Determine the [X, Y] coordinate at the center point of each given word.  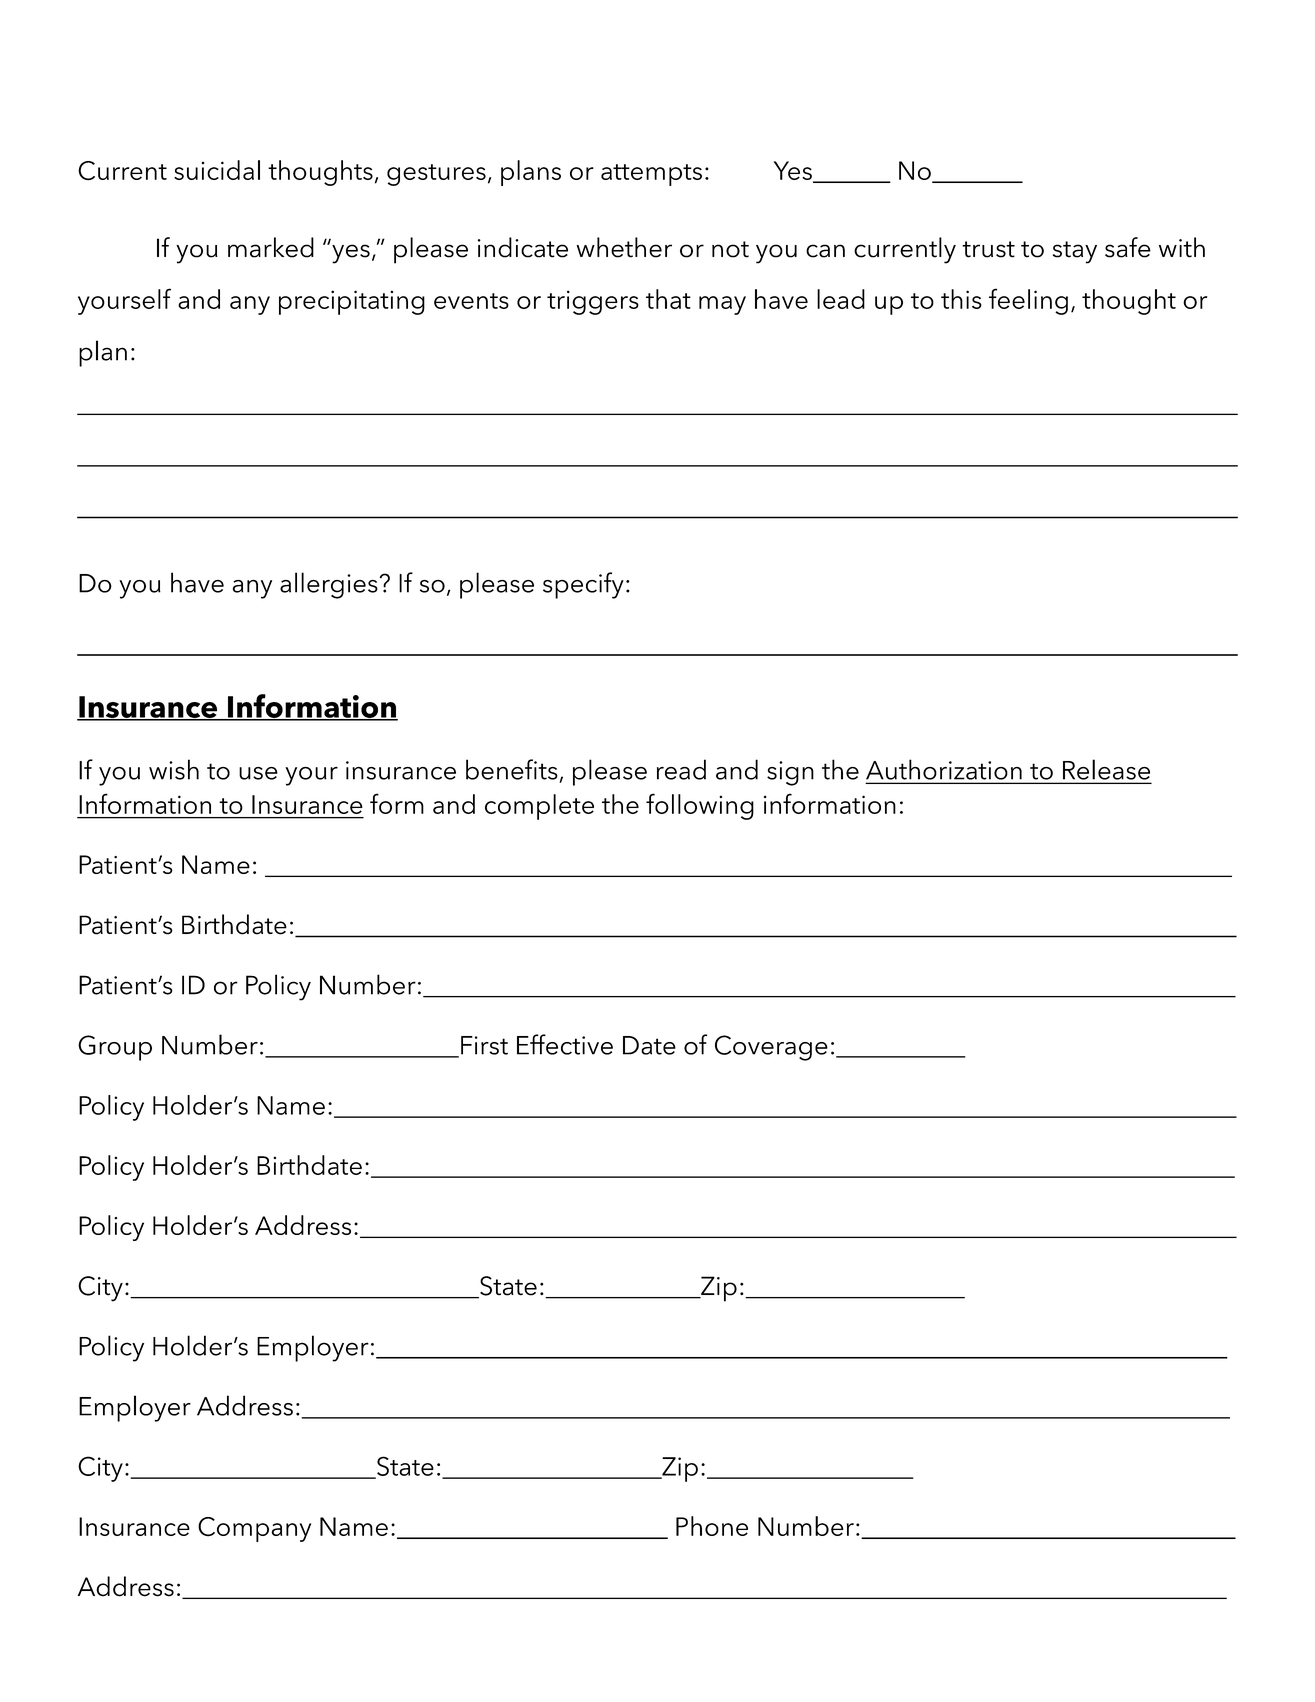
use [258, 773]
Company [254, 1529]
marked [271, 247]
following [700, 806]
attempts [651, 175]
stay [1075, 252]
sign [790, 773]
